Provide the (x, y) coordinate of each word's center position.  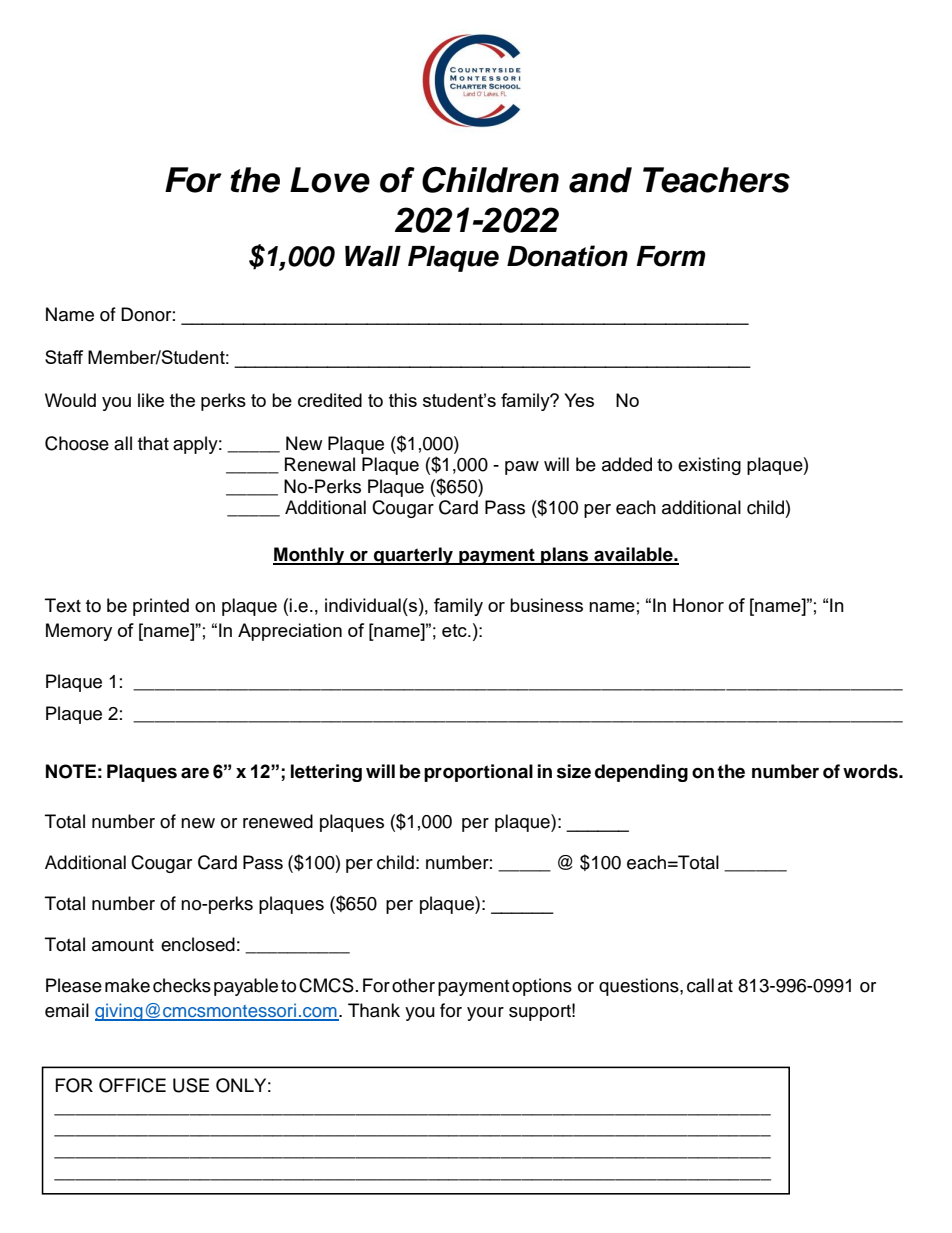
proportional (478, 773)
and (600, 180)
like (151, 400)
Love (330, 180)
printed (161, 607)
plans (565, 556)
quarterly (413, 556)
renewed (278, 821)
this (403, 400)
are (195, 773)
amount (123, 945)
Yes (579, 400)
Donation (567, 256)
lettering (326, 773)
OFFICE (132, 1085)
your (485, 1014)
